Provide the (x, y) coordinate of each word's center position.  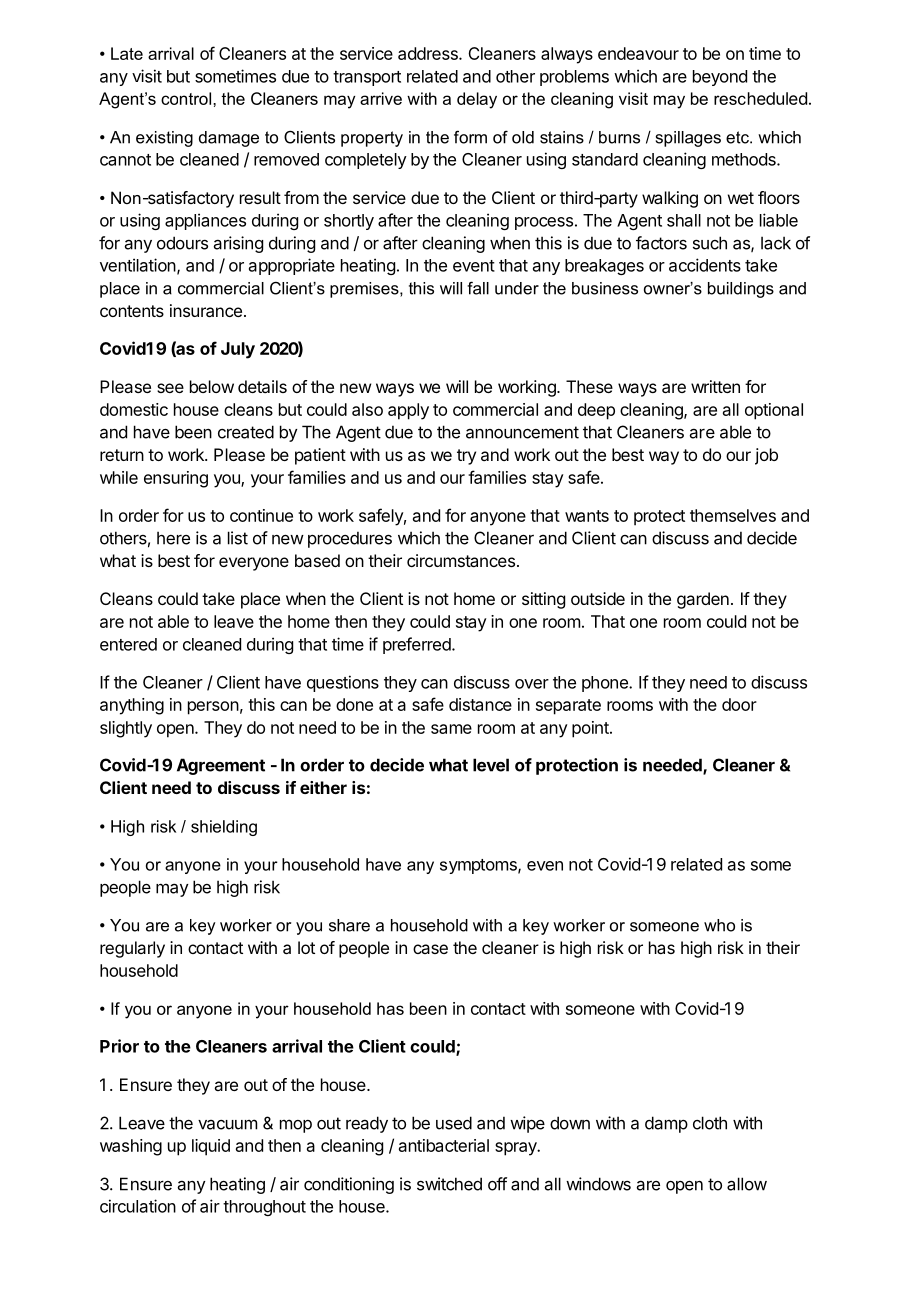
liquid (211, 1147)
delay (477, 100)
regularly (132, 949)
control (187, 98)
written (715, 386)
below (212, 386)
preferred (417, 645)
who (719, 925)
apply (408, 411)
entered (128, 644)
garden (703, 600)
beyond (720, 78)
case (430, 949)
